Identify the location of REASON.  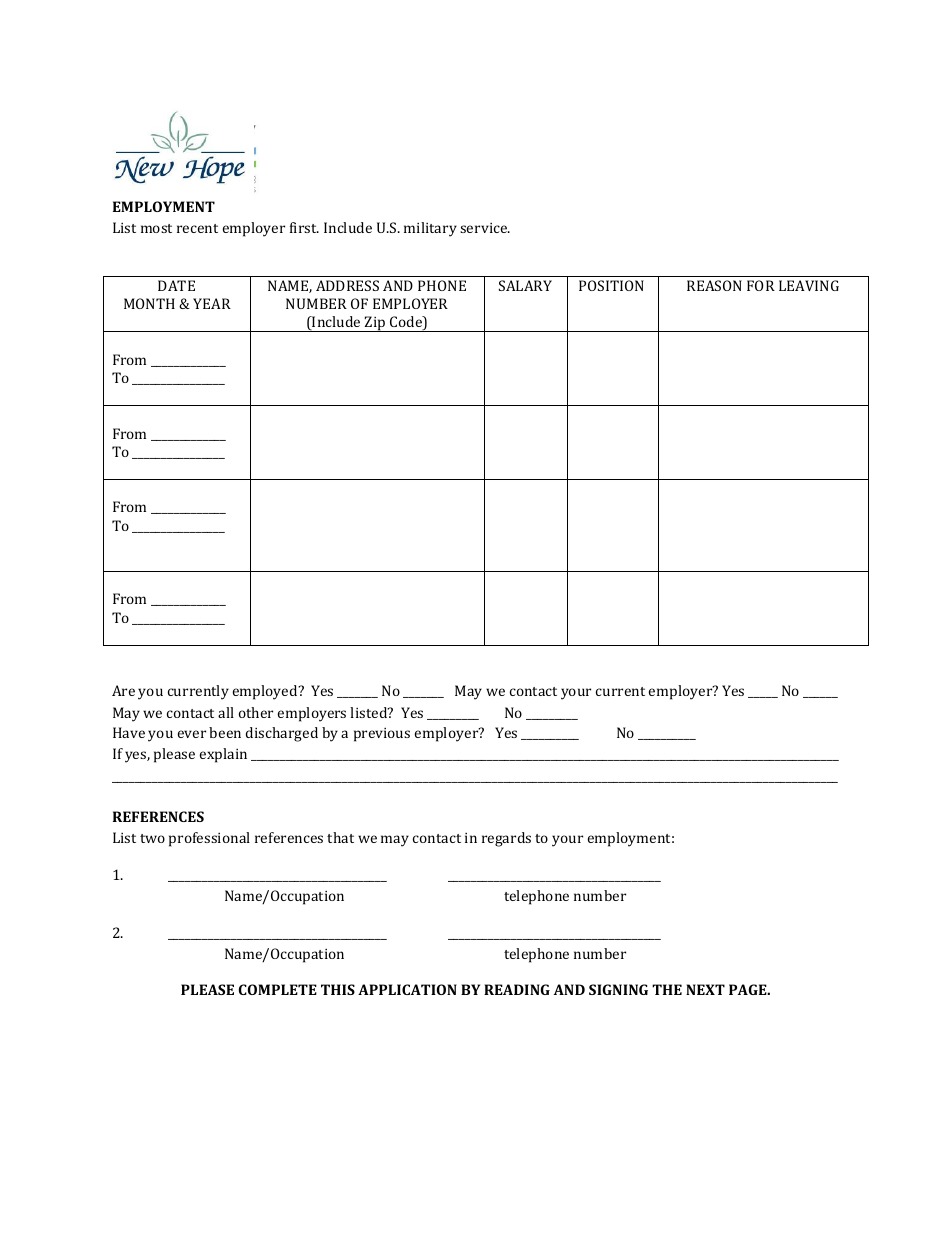
(714, 285).
